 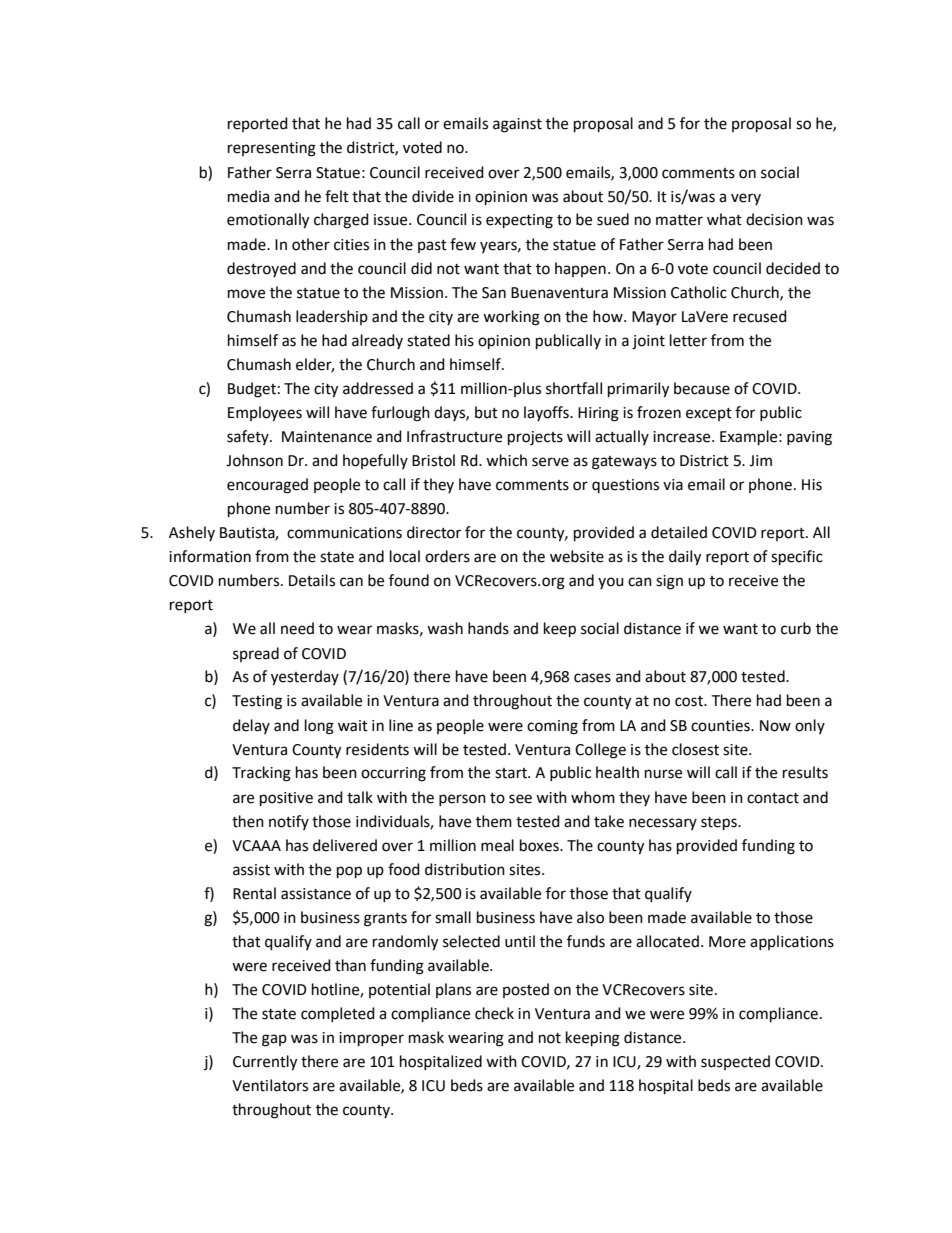 I want to click on hands, so click(x=488, y=628).
